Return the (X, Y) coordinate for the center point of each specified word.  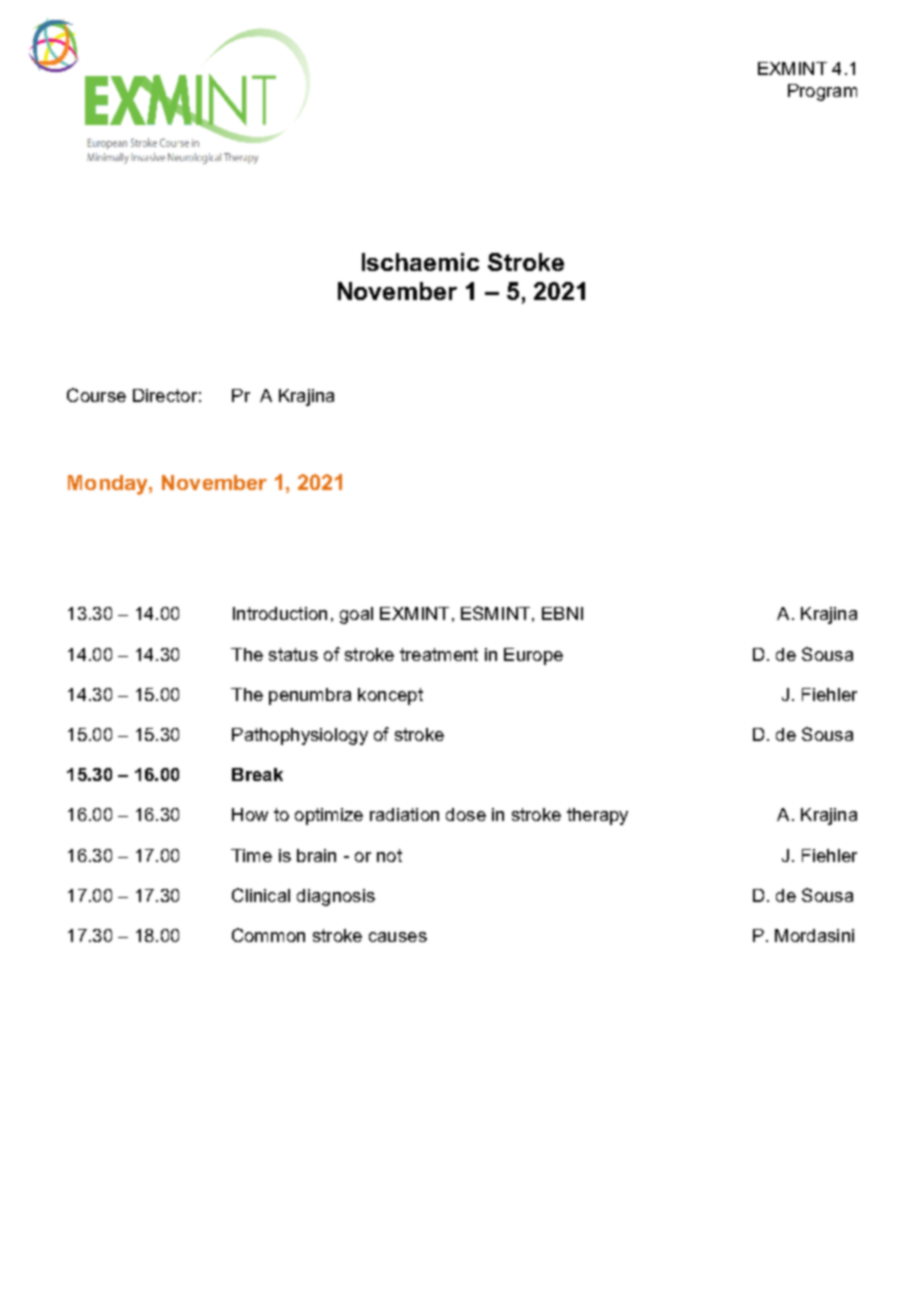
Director (165, 395)
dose (466, 814)
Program (822, 92)
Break (257, 774)
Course (96, 395)
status (293, 654)
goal (356, 615)
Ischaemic (420, 262)
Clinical (261, 895)
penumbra (310, 696)
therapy (597, 816)
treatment (439, 654)
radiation (404, 814)
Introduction (280, 613)
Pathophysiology (300, 736)
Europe (533, 656)
